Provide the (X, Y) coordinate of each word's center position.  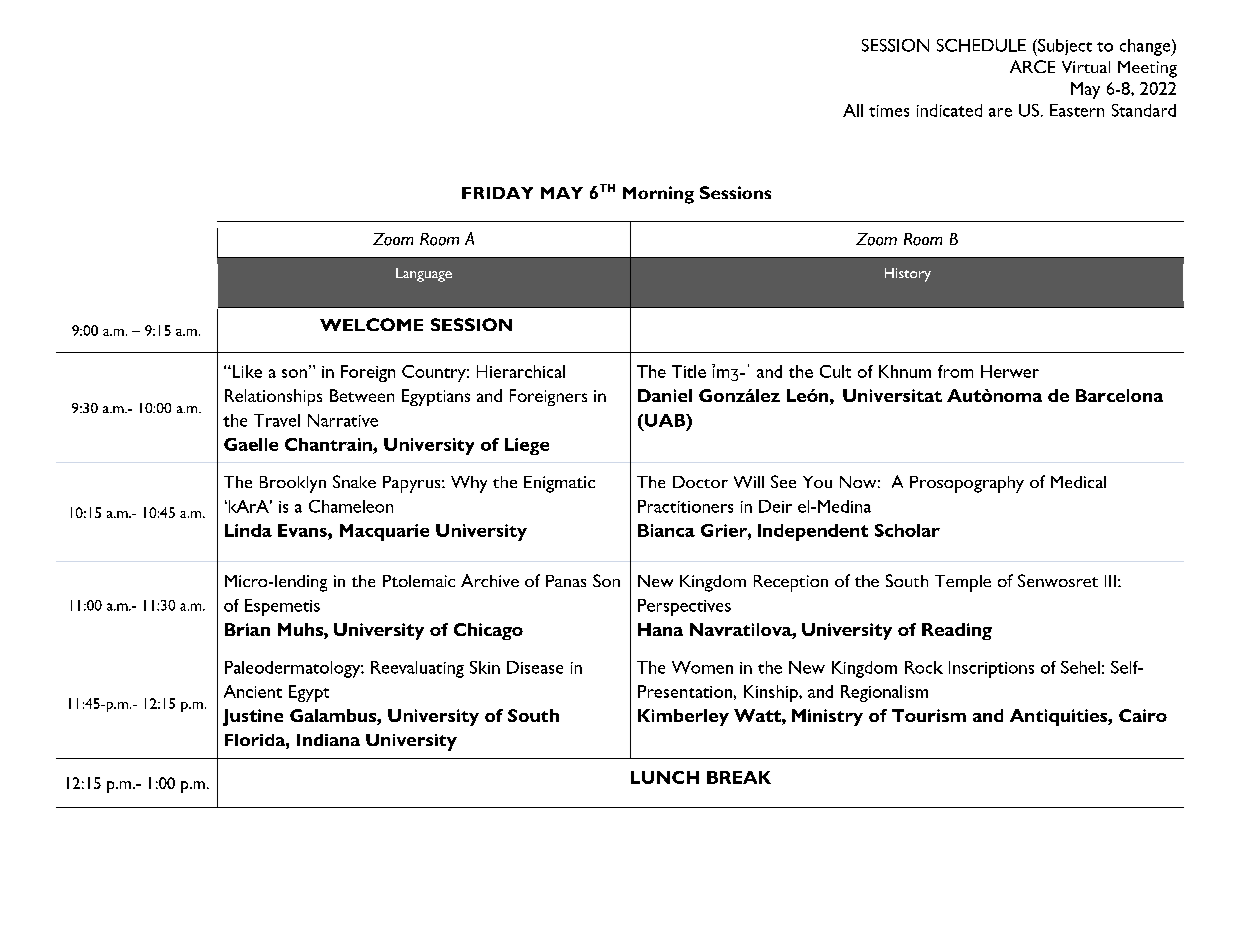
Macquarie (384, 532)
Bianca (666, 530)
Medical (1078, 482)
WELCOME (371, 324)
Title (689, 371)
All (853, 110)
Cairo (1143, 715)
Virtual (1086, 67)
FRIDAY (497, 193)
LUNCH (665, 777)
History (908, 275)
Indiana (328, 740)
